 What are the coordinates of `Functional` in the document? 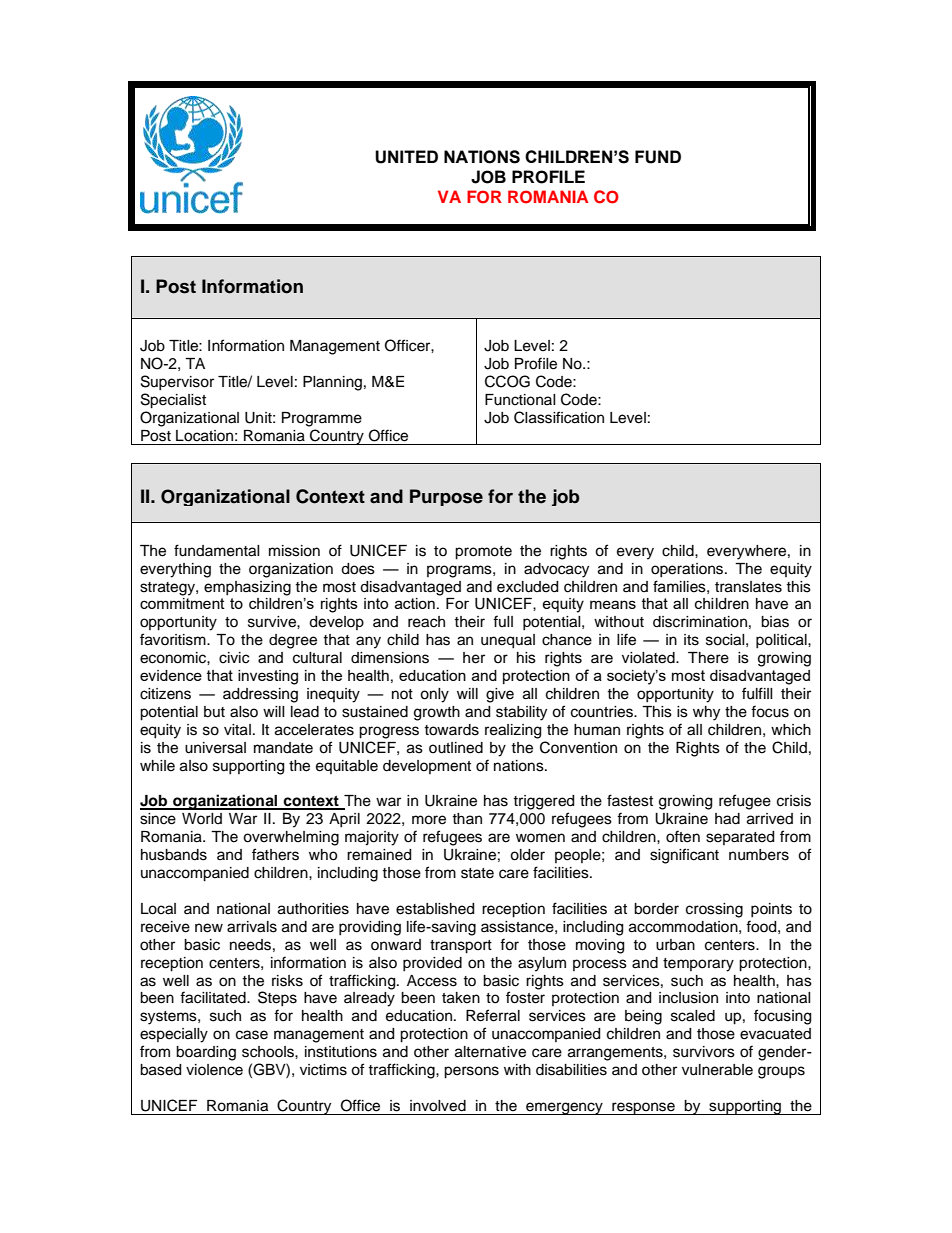 It's located at (520, 400).
